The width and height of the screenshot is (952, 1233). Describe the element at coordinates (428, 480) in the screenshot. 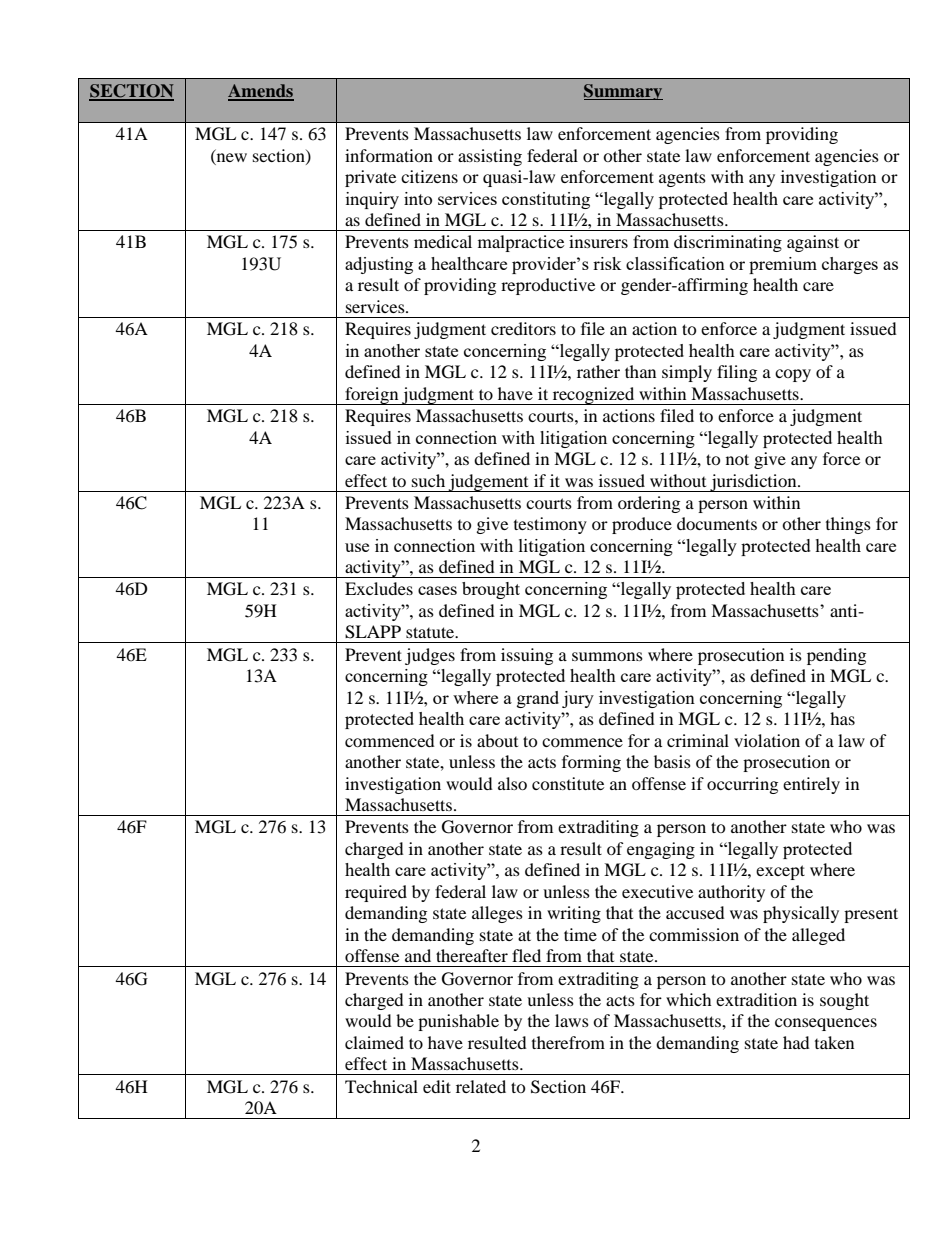

I see `such` at that location.
